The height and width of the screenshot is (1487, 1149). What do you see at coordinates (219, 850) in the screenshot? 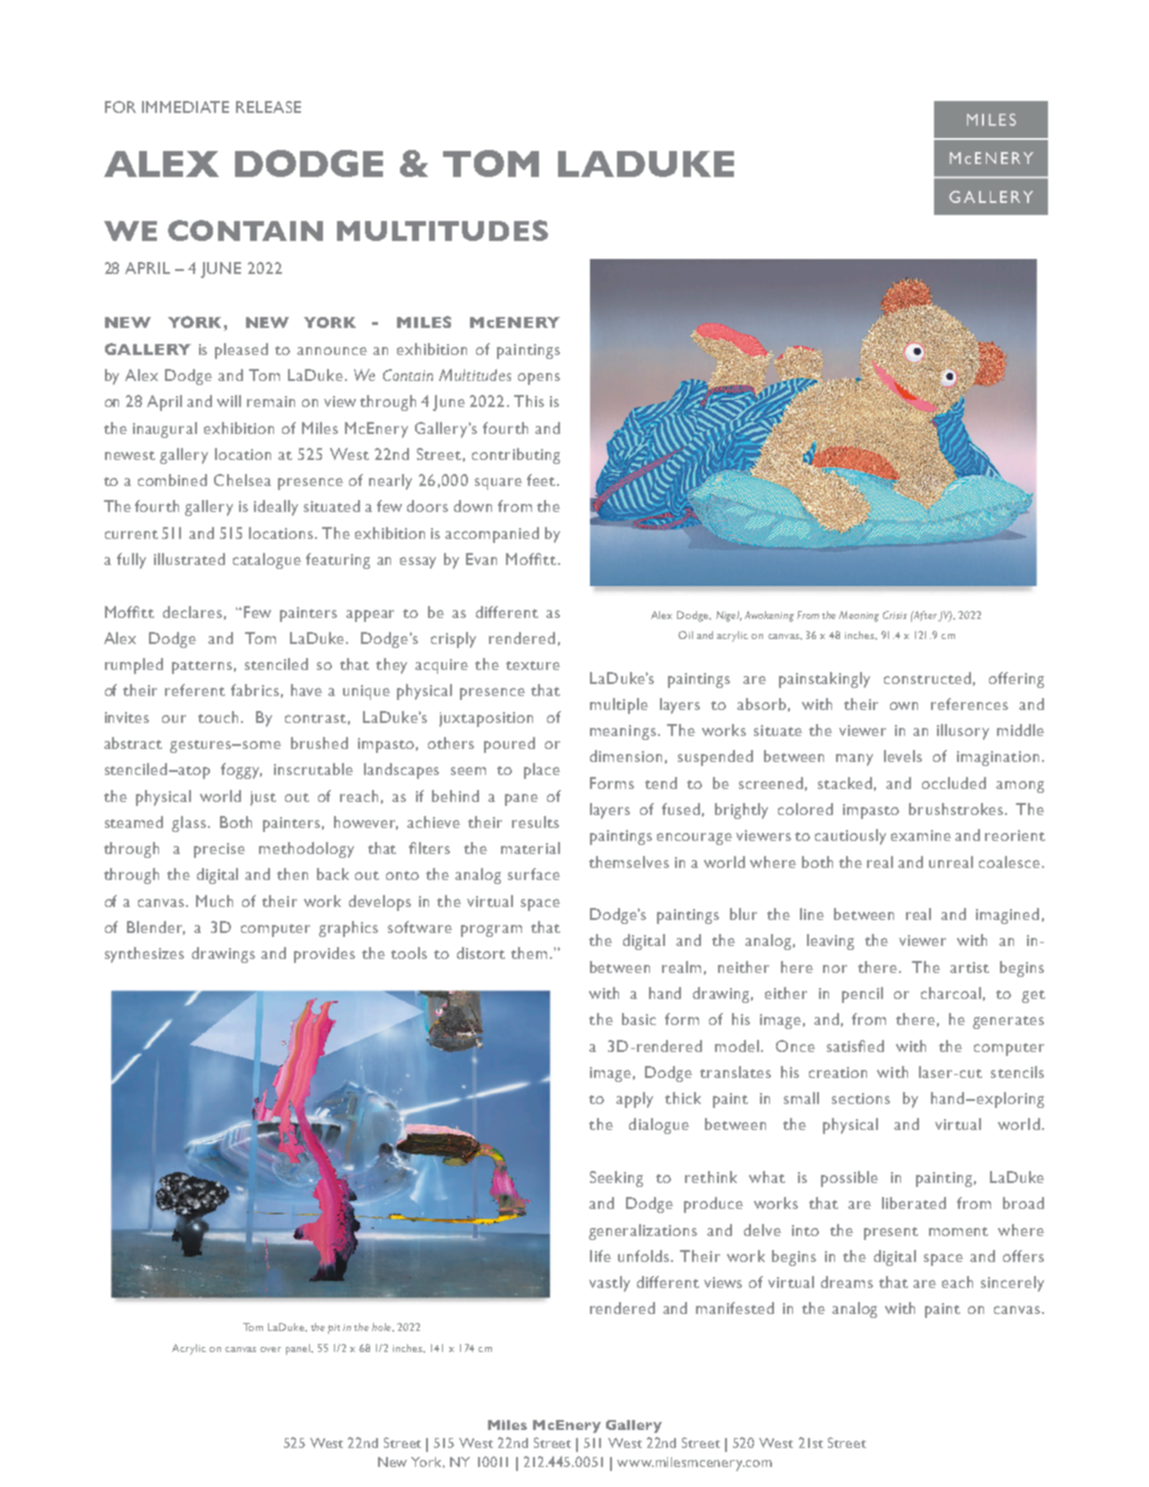
I see `precise` at bounding box center [219, 850].
